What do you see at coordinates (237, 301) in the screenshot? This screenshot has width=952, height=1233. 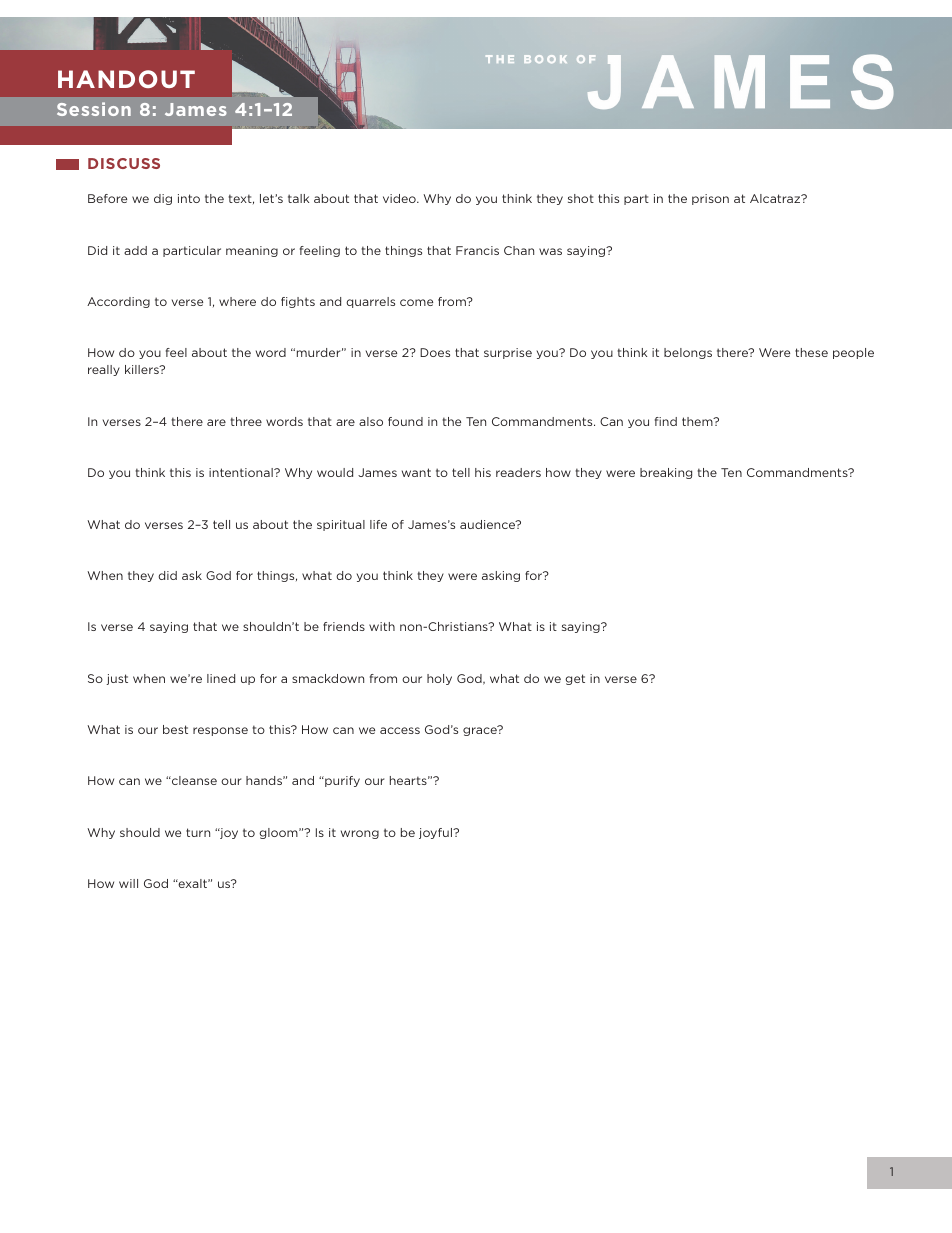 I see `where` at bounding box center [237, 301].
